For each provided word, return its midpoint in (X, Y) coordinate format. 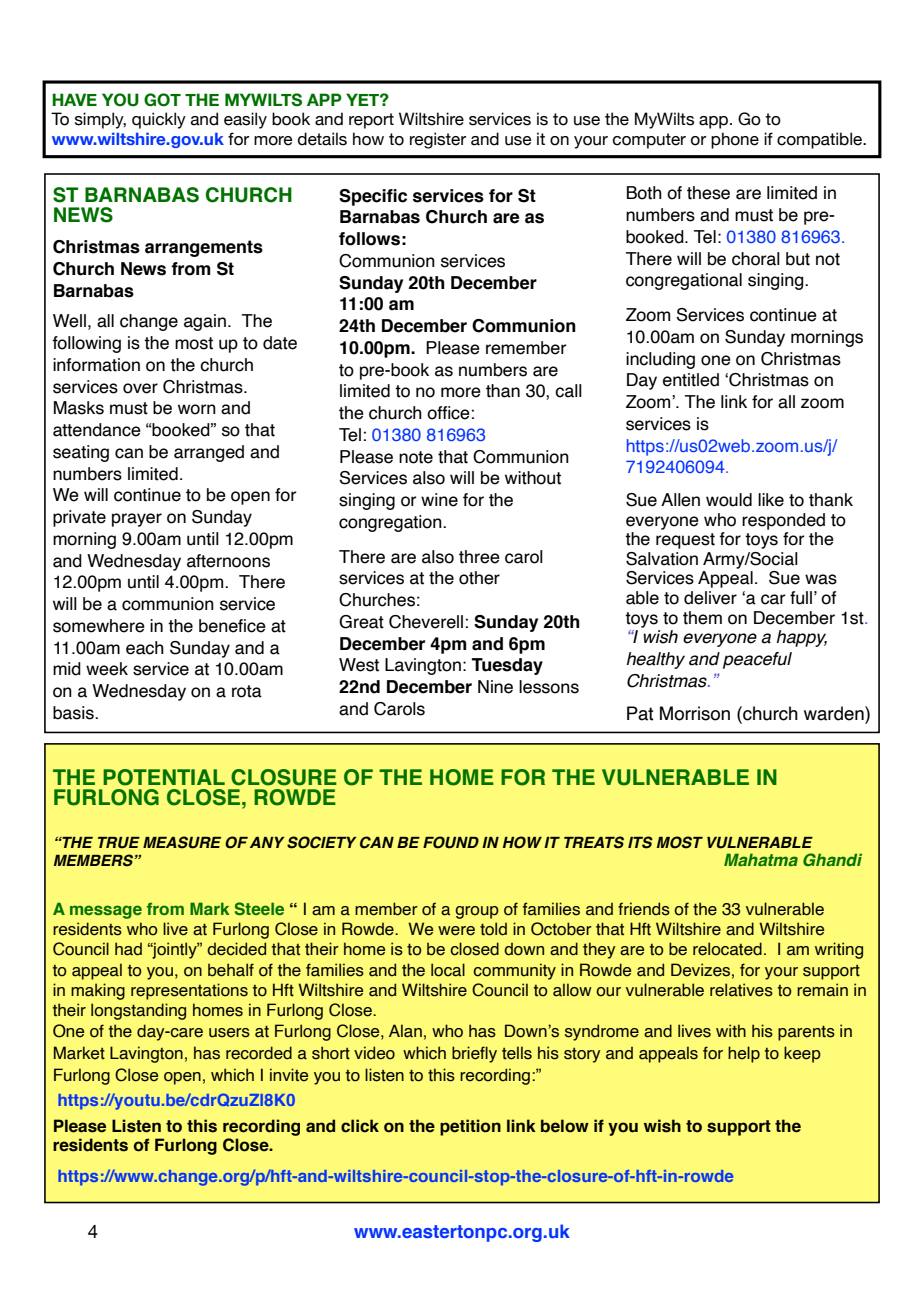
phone (735, 140)
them (702, 618)
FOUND (451, 842)
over (140, 388)
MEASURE (182, 842)
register (438, 140)
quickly (159, 120)
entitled (691, 380)
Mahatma (761, 859)
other (479, 578)
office (448, 413)
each (145, 648)
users (229, 1033)
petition (470, 1127)
